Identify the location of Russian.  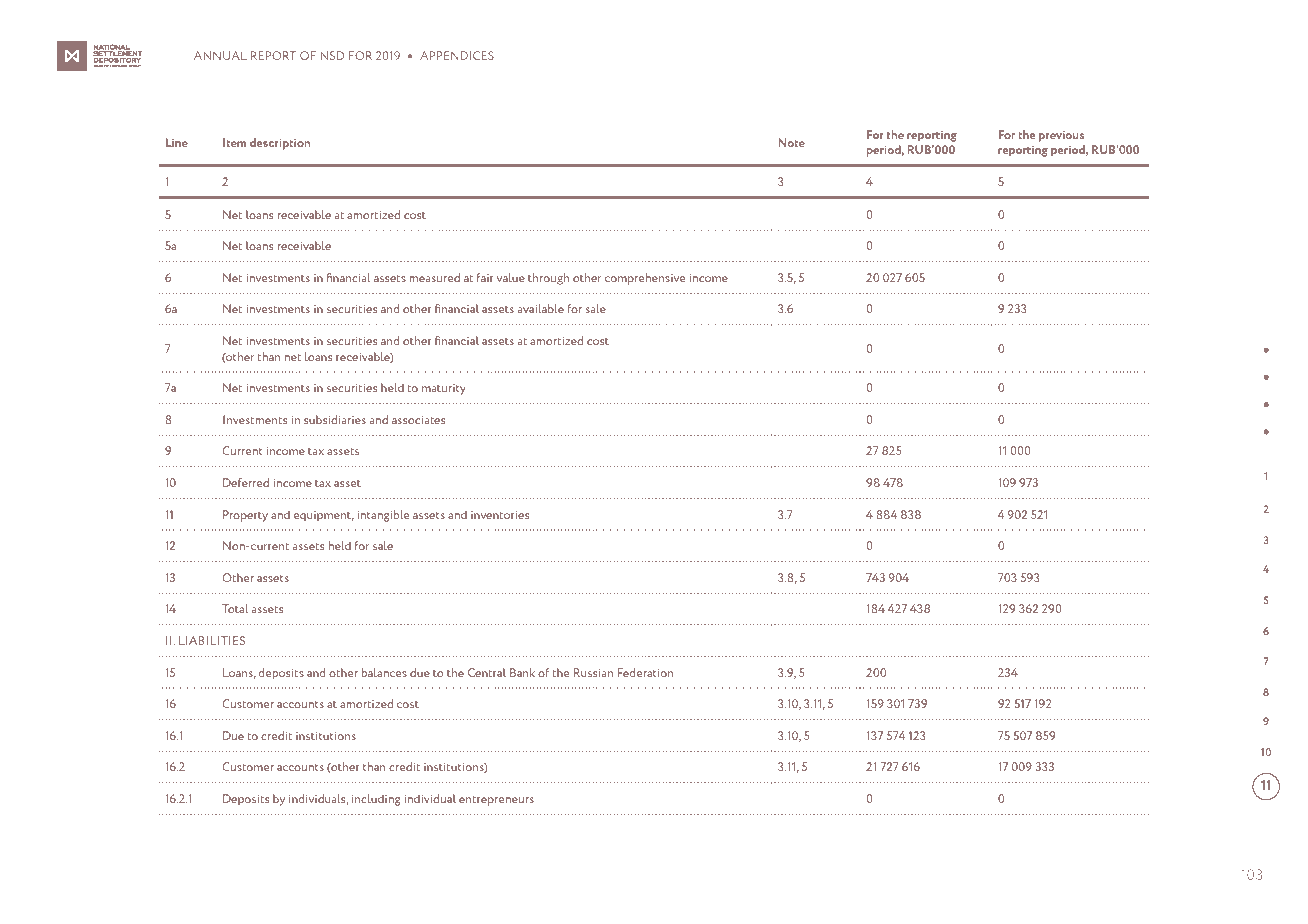
(593, 672).
